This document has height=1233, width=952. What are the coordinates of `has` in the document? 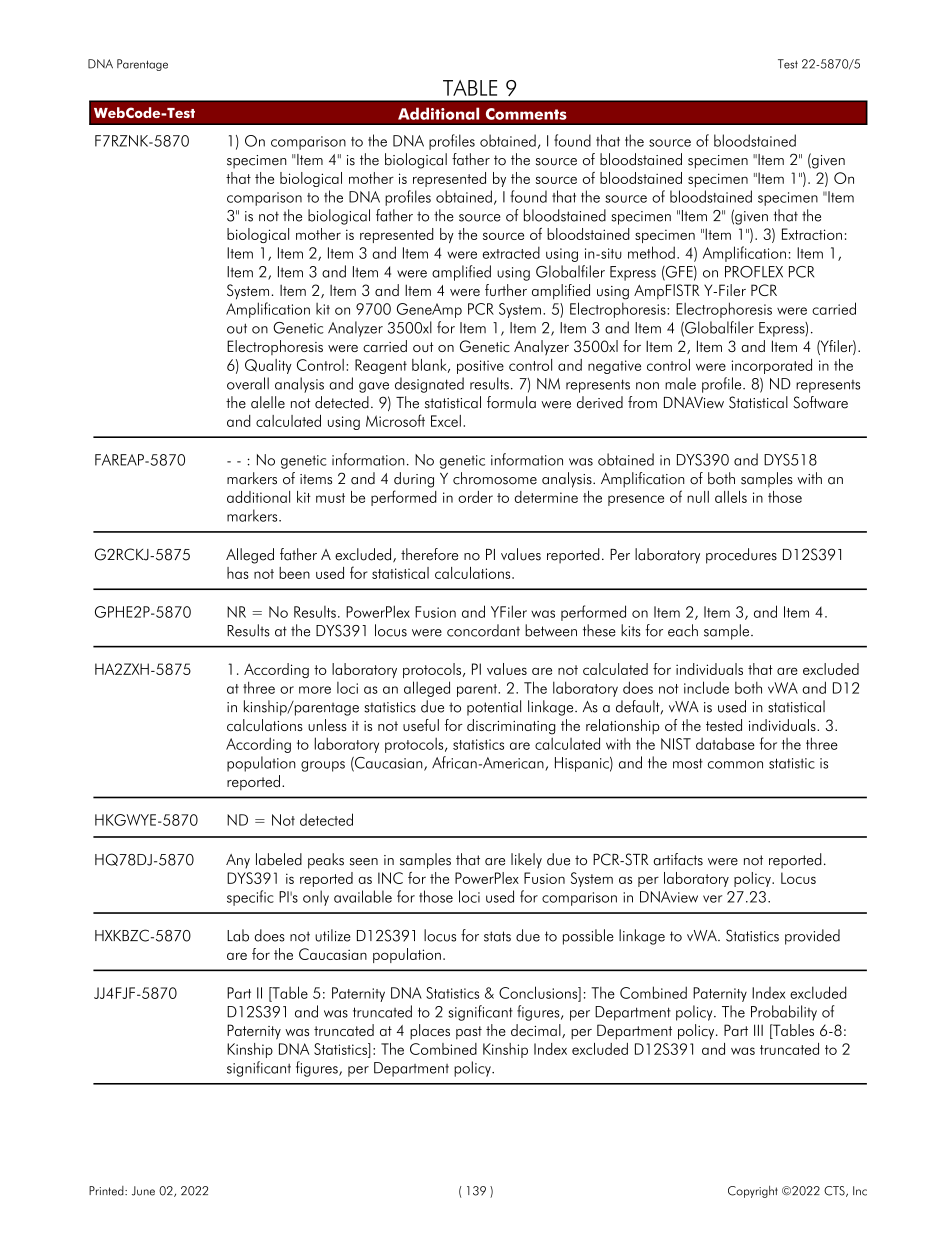 It's located at (238, 573).
